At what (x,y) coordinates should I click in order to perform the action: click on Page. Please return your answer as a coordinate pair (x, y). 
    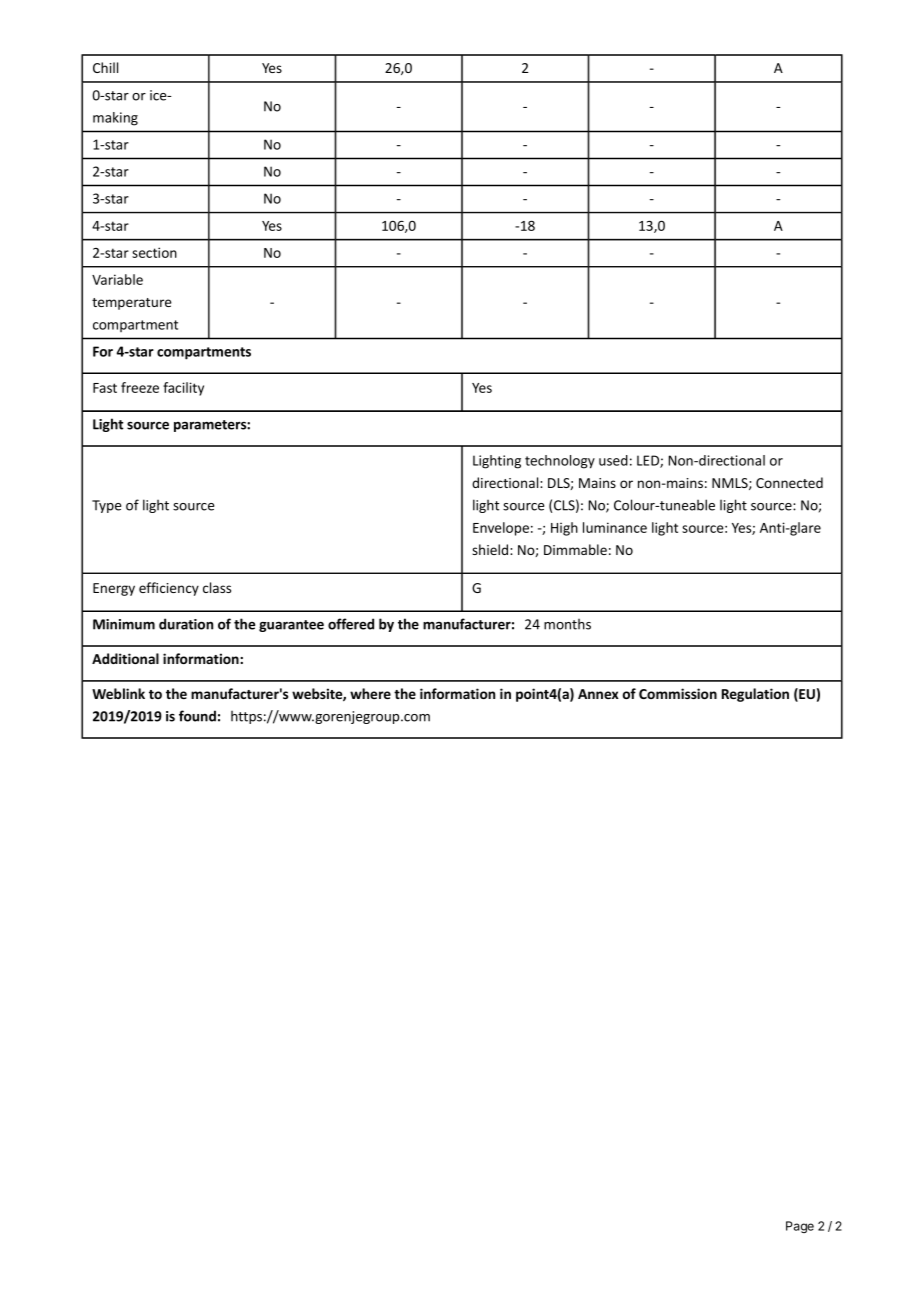
    Looking at the image, I should click on (800, 1227).
